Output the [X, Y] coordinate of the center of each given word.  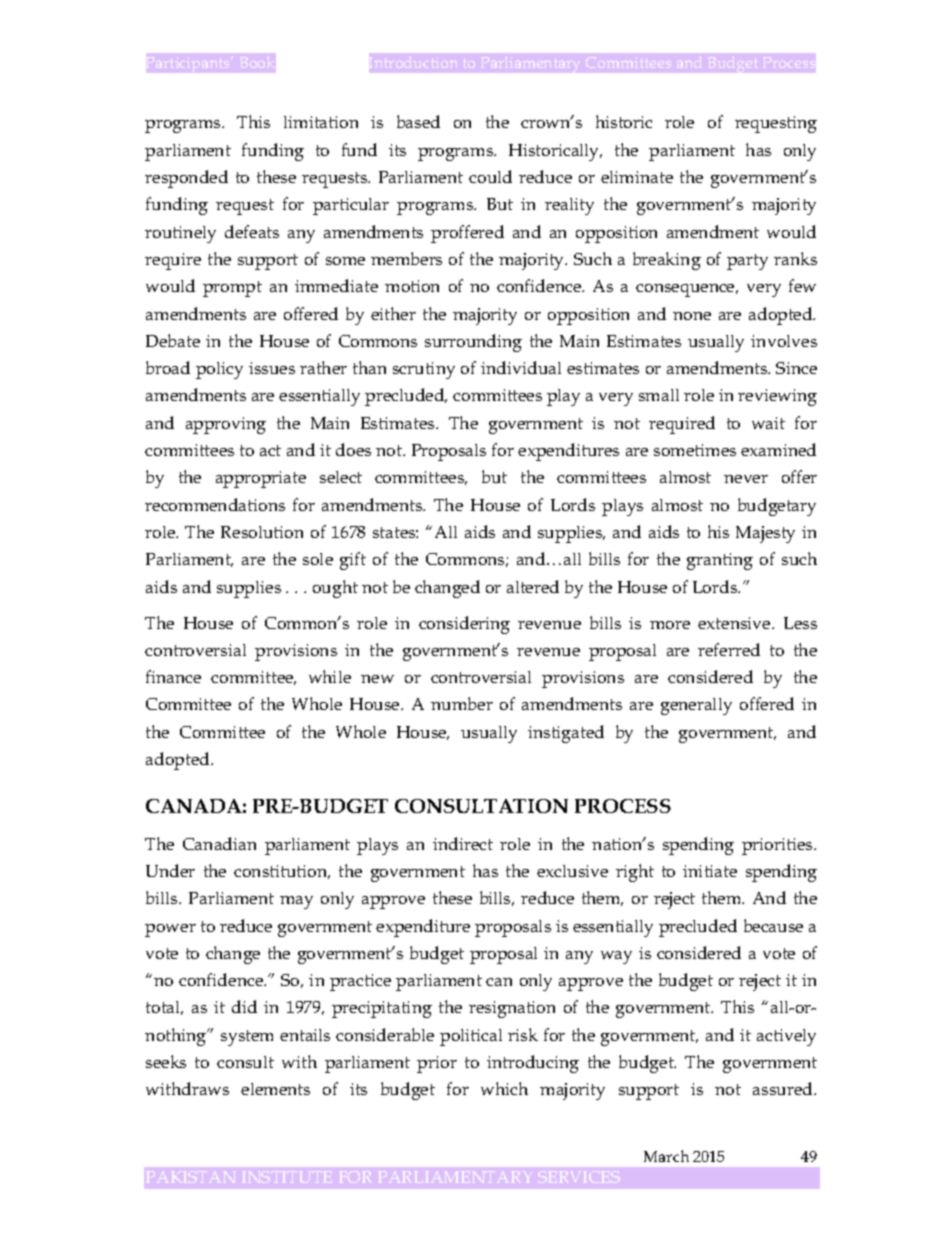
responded [186, 179]
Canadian [219, 843]
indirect [463, 843]
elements [275, 1089]
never [746, 479]
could [490, 176]
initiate [710, 871]
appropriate [261, 479]
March [666, 1156]
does [353, 449]
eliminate [637, 177]
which [504, 1088]
